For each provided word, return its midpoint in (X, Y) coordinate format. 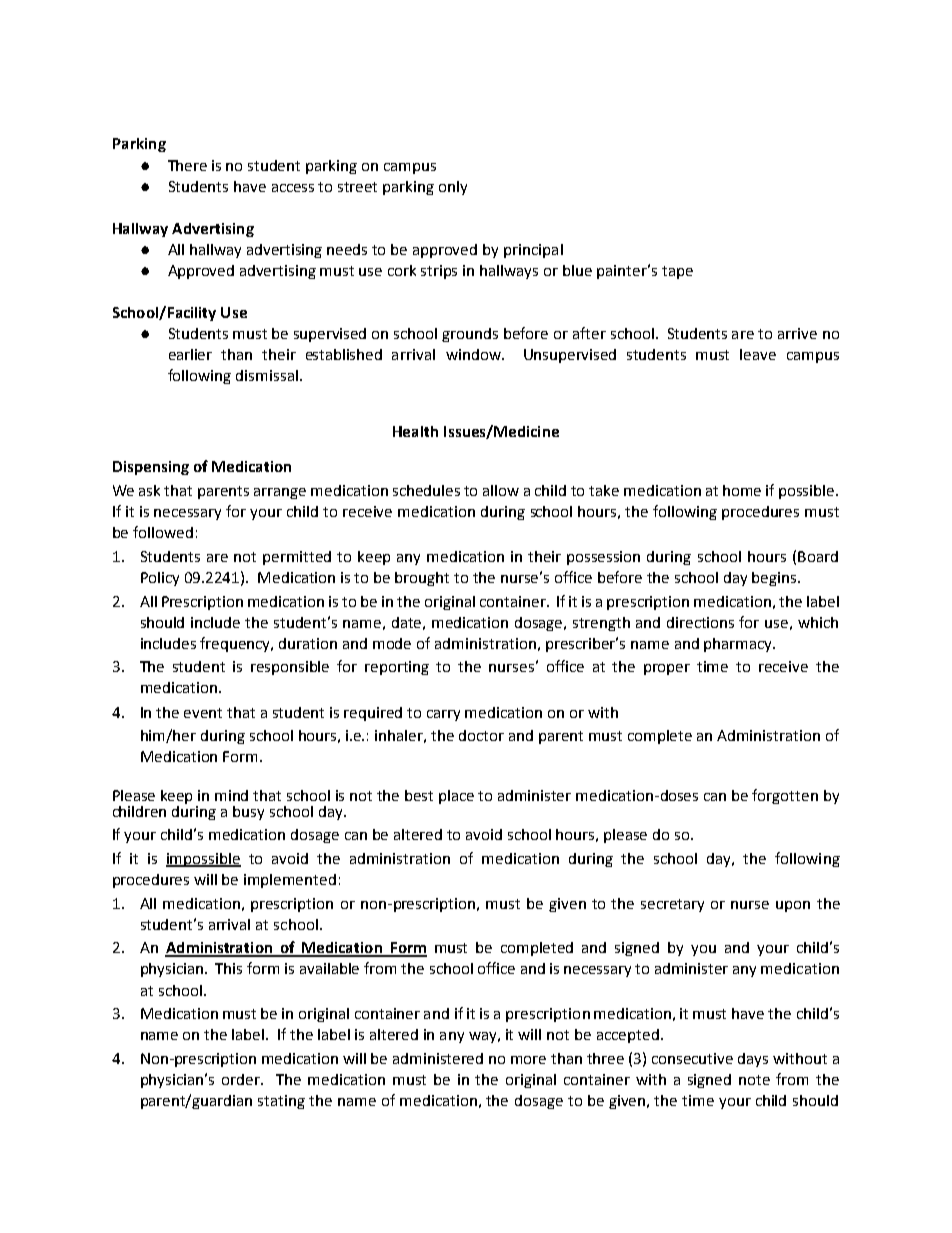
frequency (236, 644)
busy (248, 813)
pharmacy (739, 645)
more (528, 1060)
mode (392, 643)
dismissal (267, 375)
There (187, 165)
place (456, 797)
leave (758, 354)
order (242, 1079)
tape (677, 272)
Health (415, 431)
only (453, 188)
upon (793, 906)
